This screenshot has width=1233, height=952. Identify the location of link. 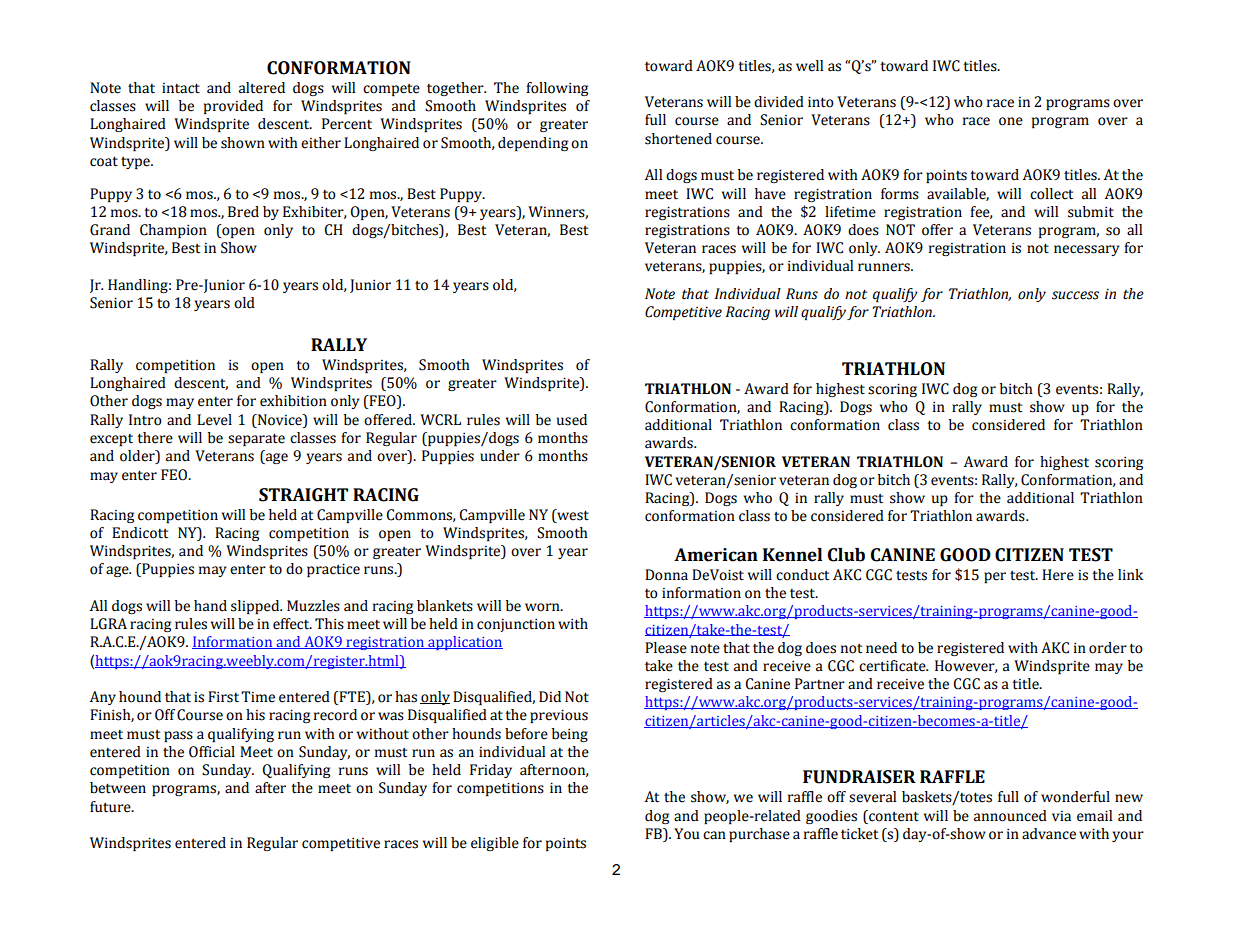
(1130, 574).
